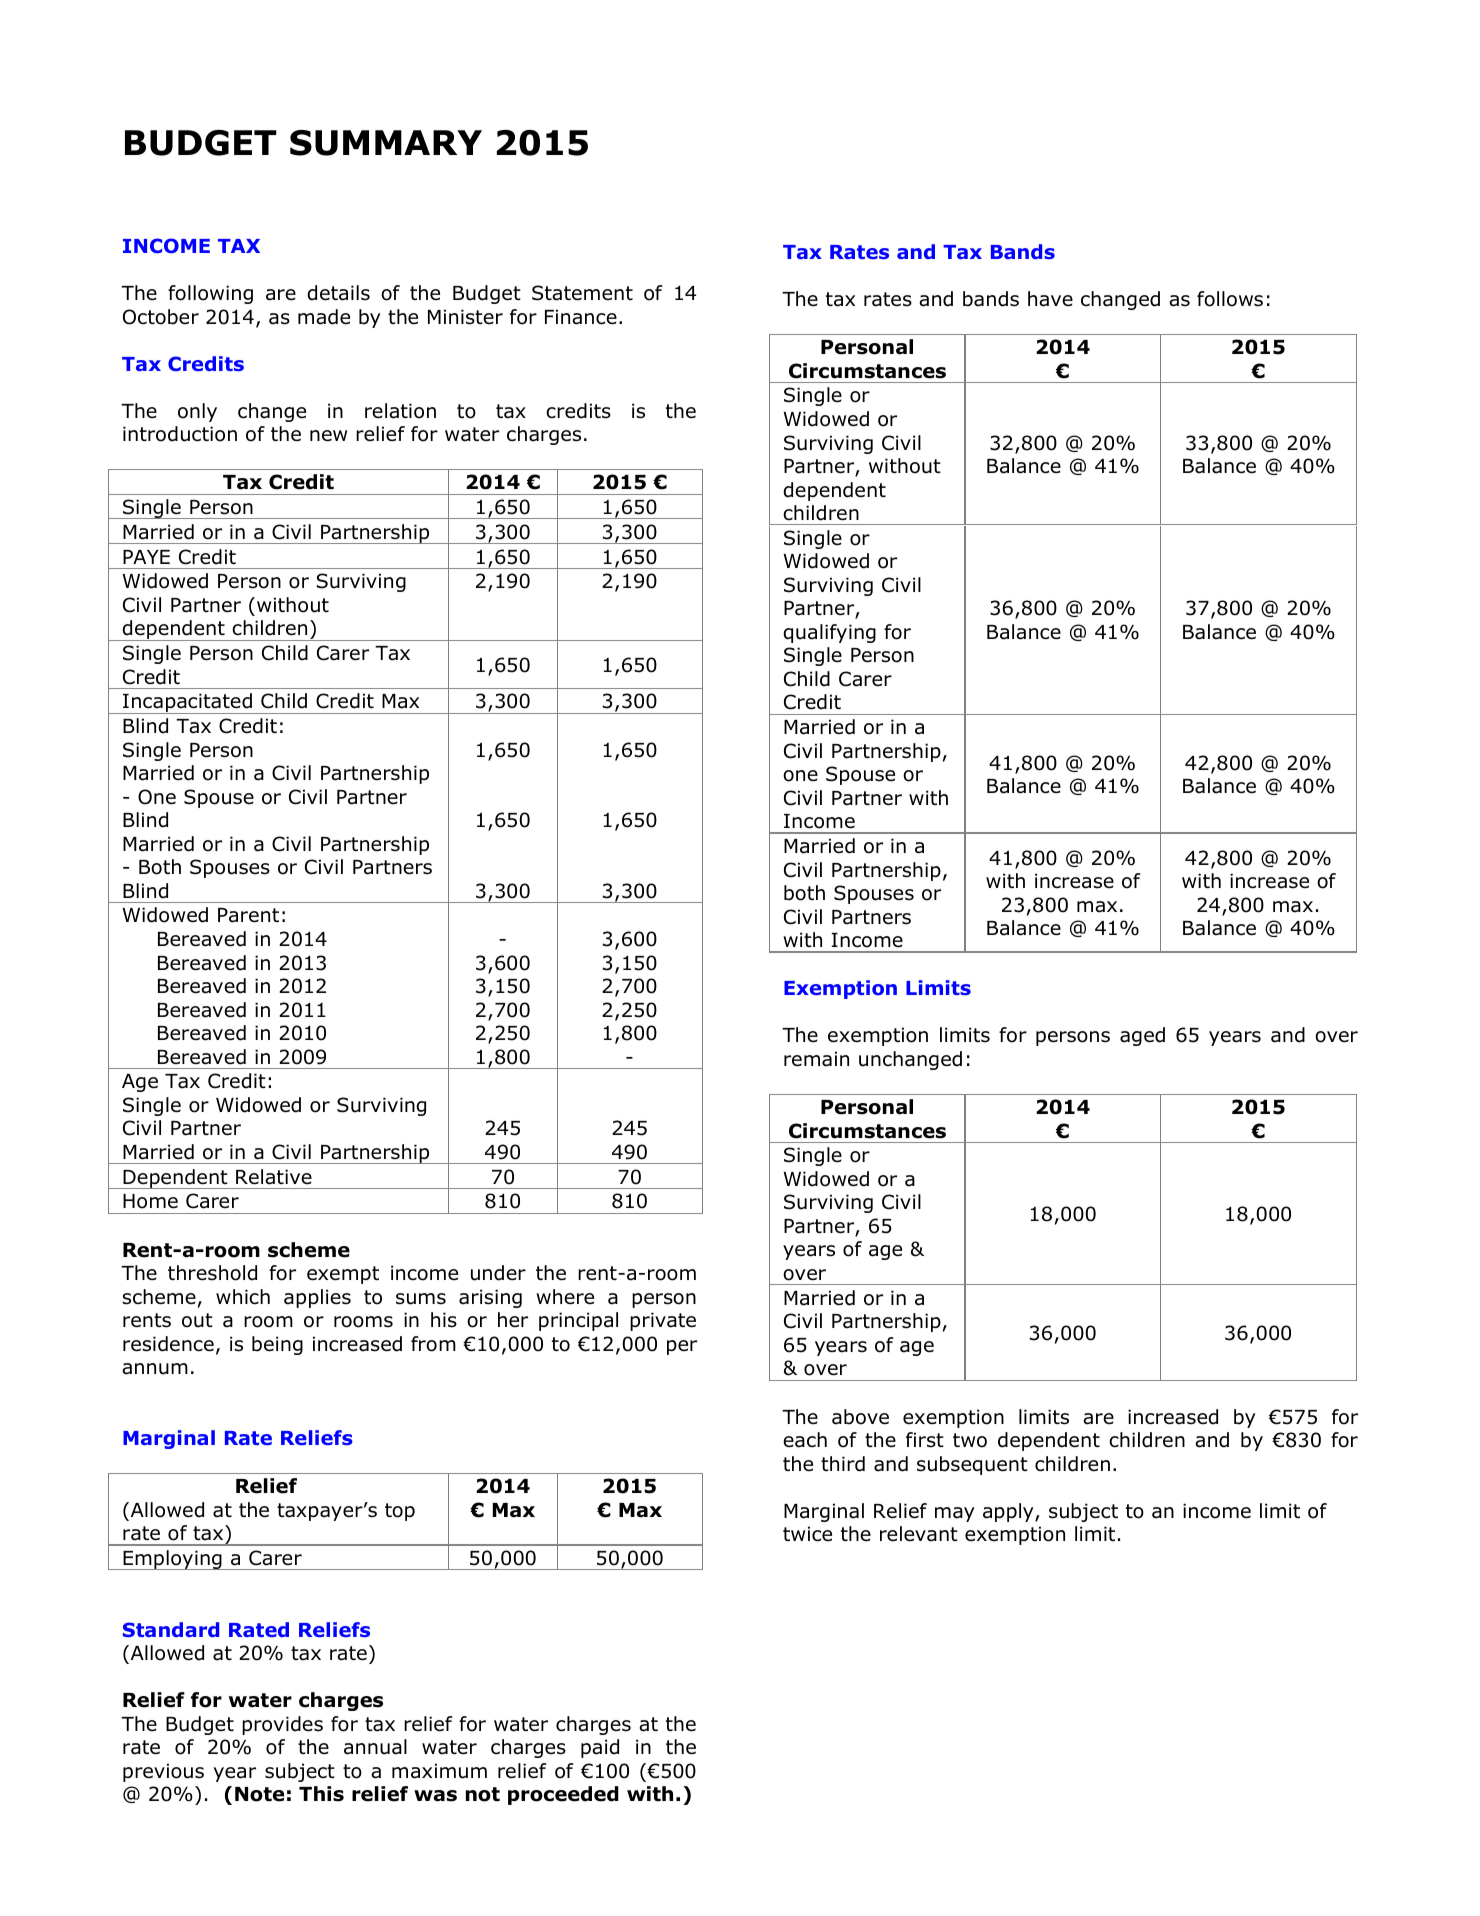  I want to click on qualifying, so click(829, 633).
